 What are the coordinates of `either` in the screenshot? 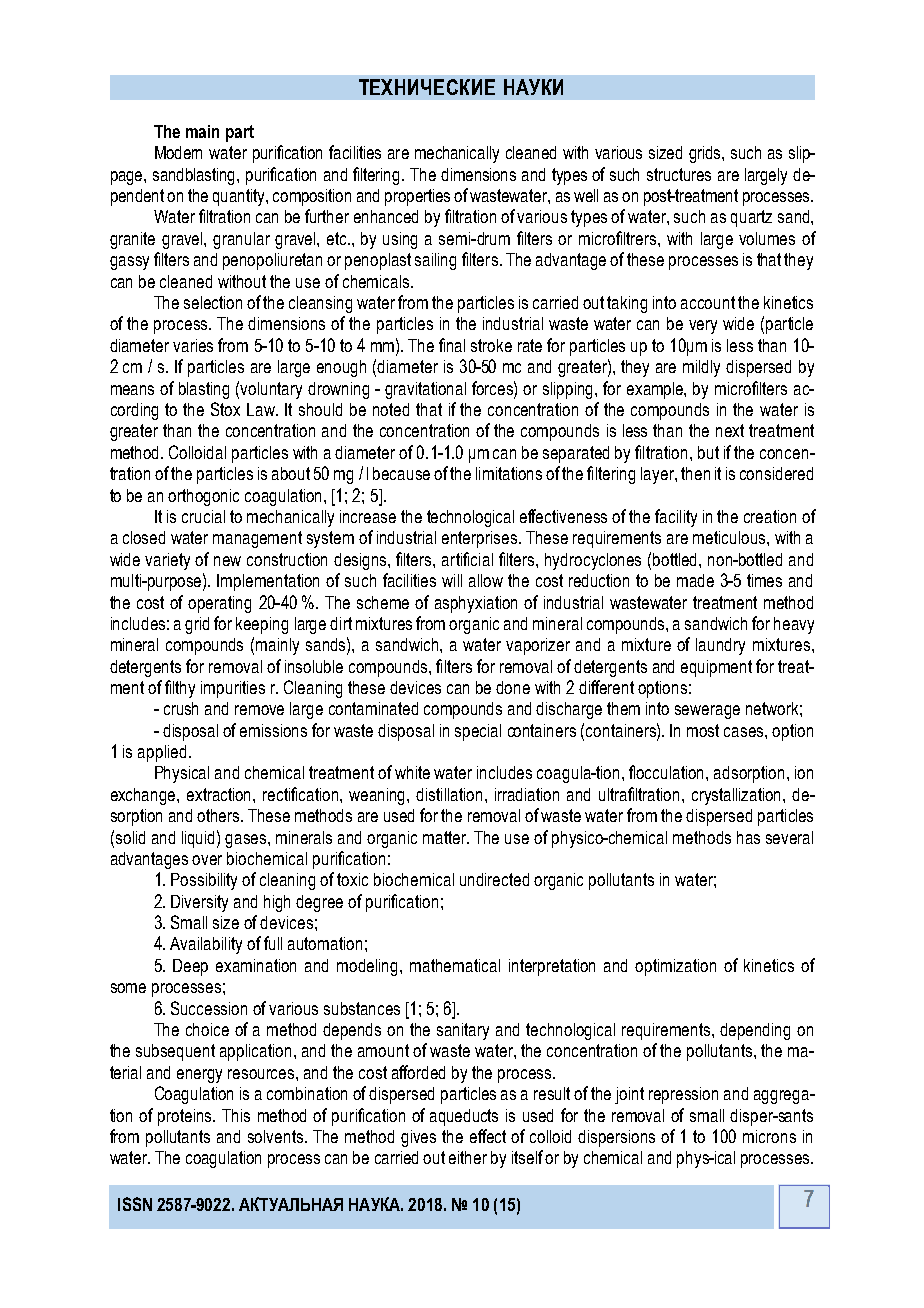 It's located at (468, 1157).
